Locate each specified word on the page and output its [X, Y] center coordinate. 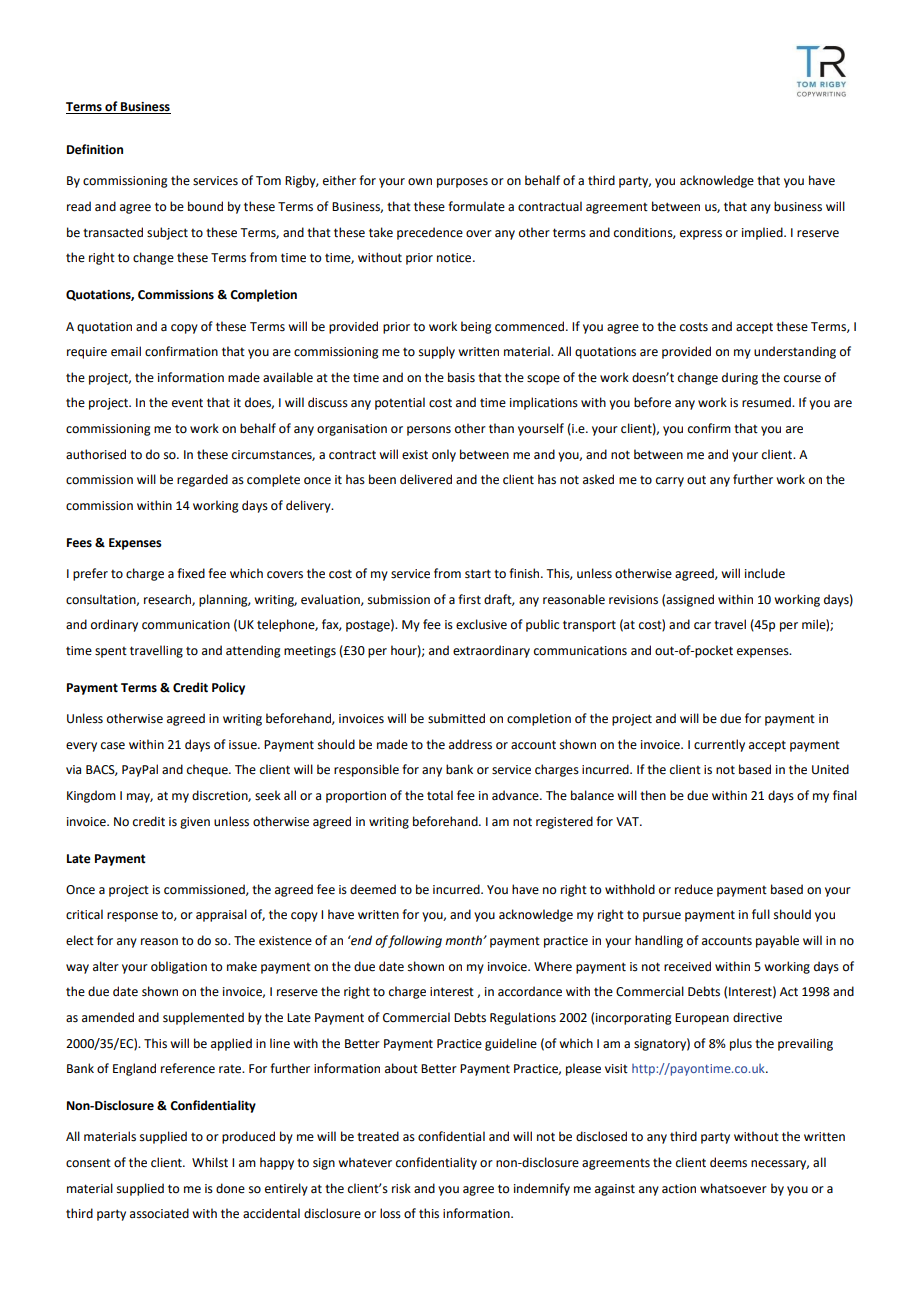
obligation [179, 967]
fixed [191, 573]
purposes [462, 183]
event [187, 403]
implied [763, 233]
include [765, 573]
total [440, 795]
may [140, 798]
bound [205, 206]
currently [719, 745]
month [464, 940]
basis [461, 377]
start [478, 574]
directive [757, 1017]
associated [159, 1213]
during [740, 378]
